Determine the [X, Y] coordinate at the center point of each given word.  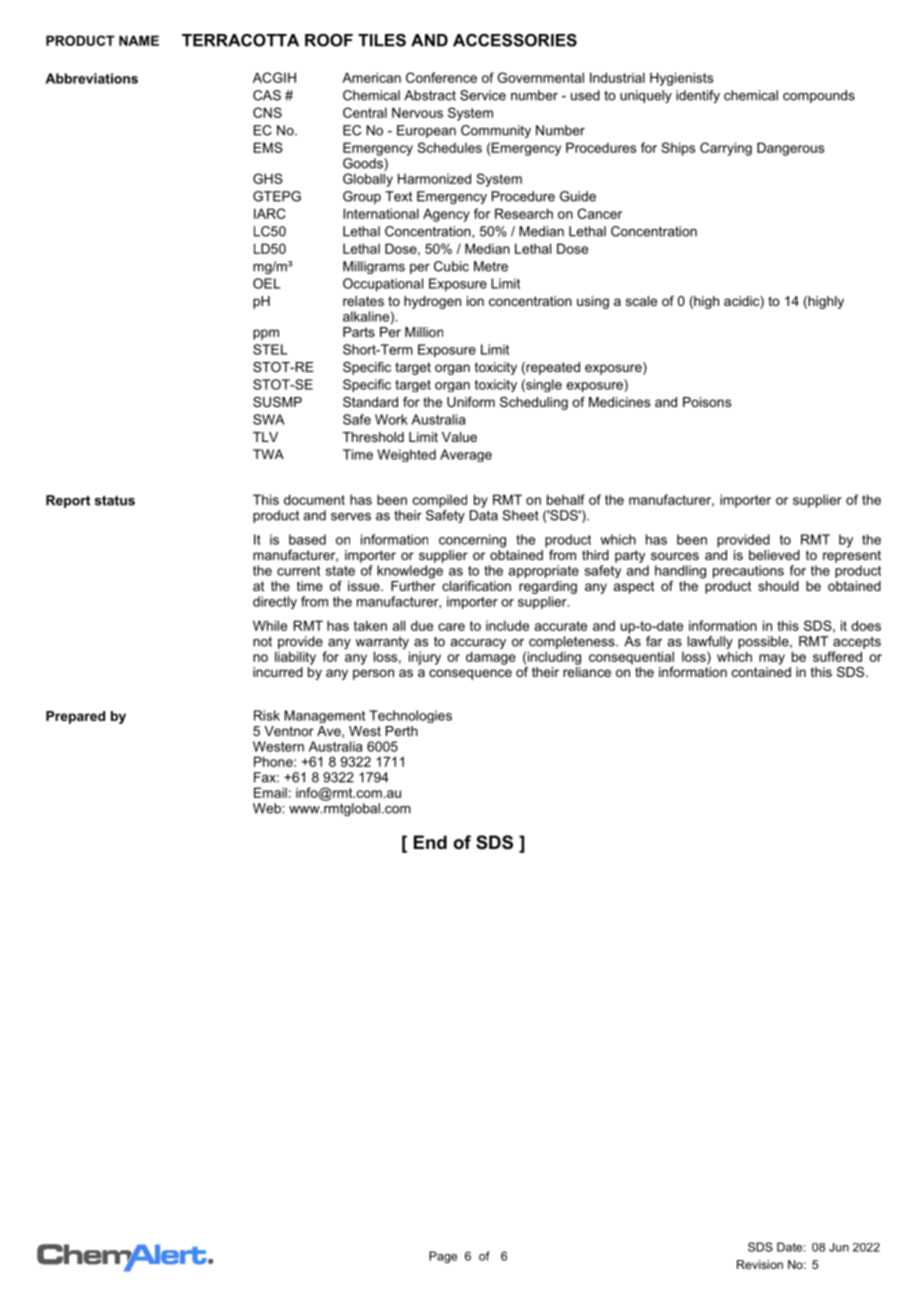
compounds [819, 96]
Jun [839, 1247]
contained [761, 670]
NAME [139, 40]
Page [443, 1257]
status [114, 500]
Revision [760, 1264]
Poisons [707, 402]
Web [268, 808]
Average [466, 455]
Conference [441, 77]
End [430, 842]
